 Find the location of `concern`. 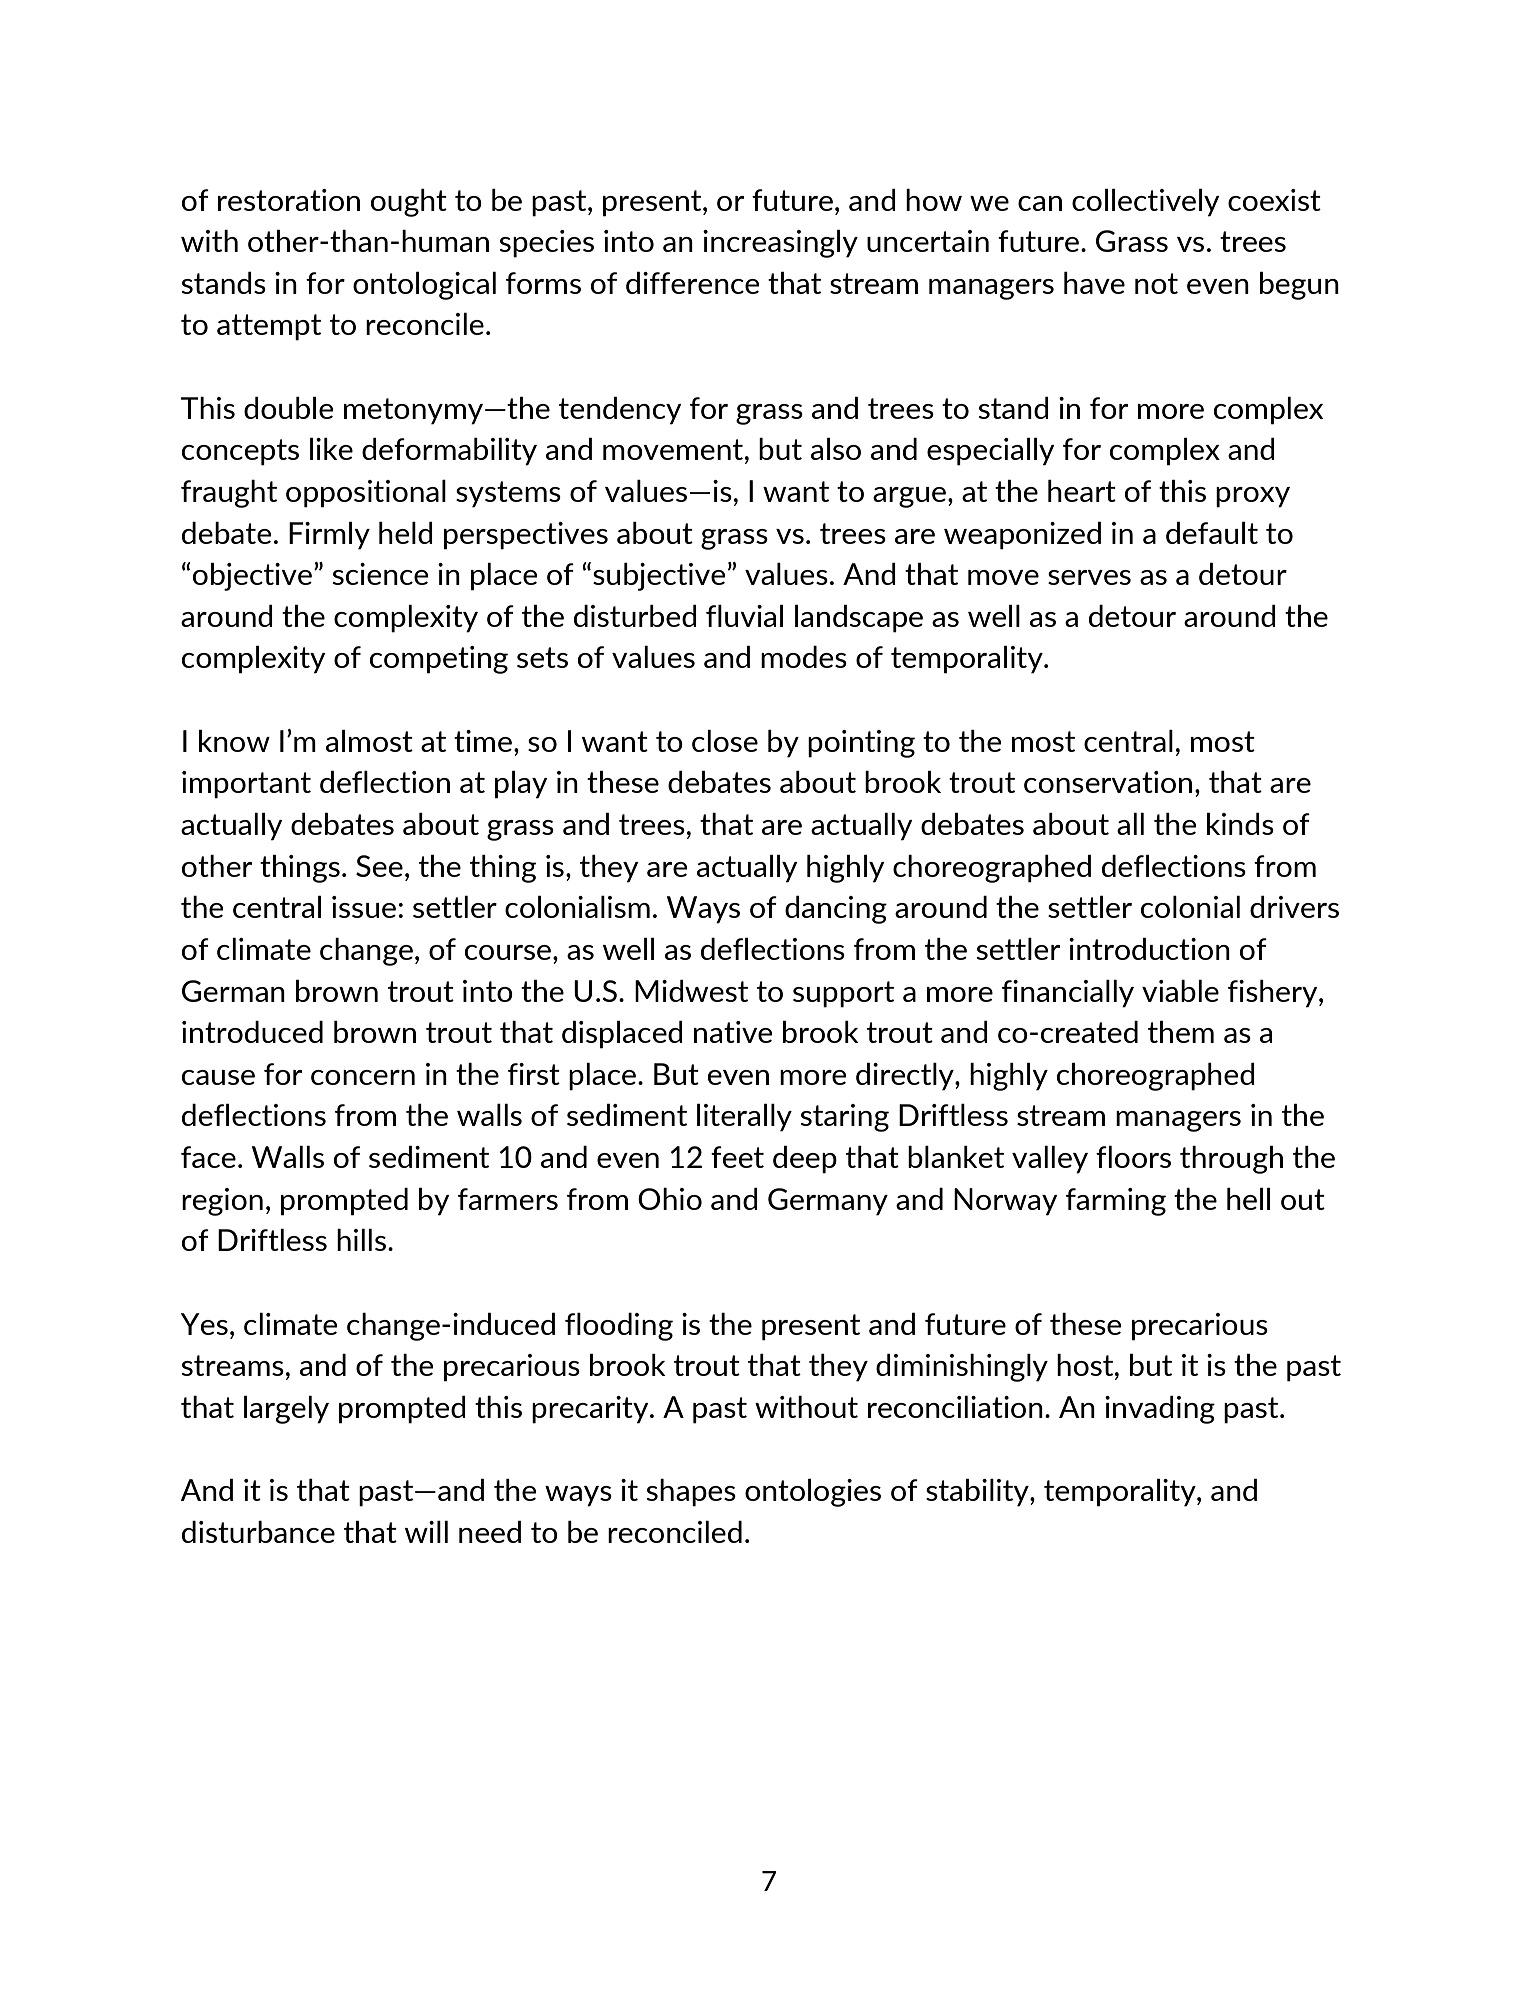

concern is located at coordinates (363, 1077).
